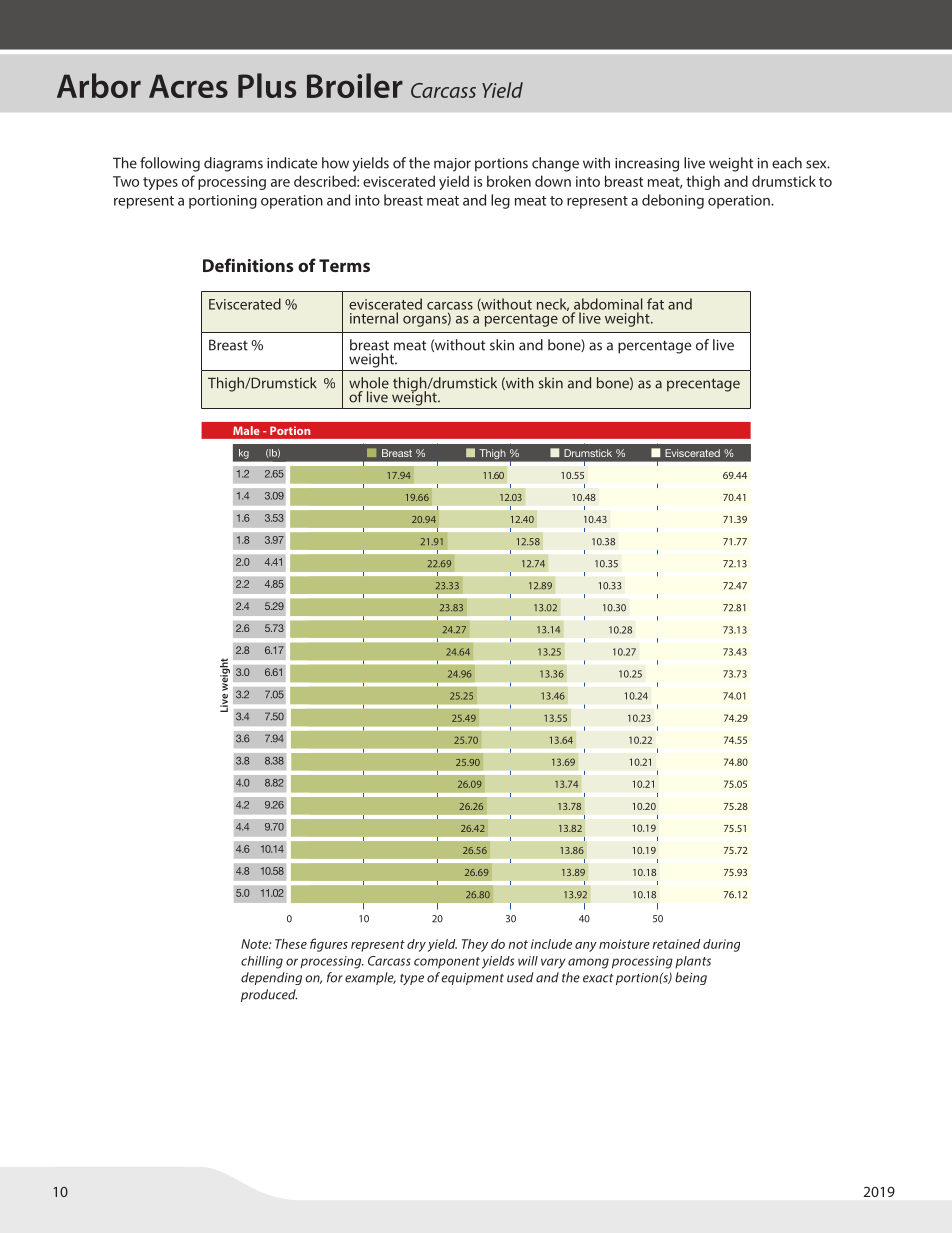 Image resolution: width=952 pixels, height=1233 pixels. What do you see at coordinates (291, 944) in the page?
I see `These` at bounding box center [291, 944].
